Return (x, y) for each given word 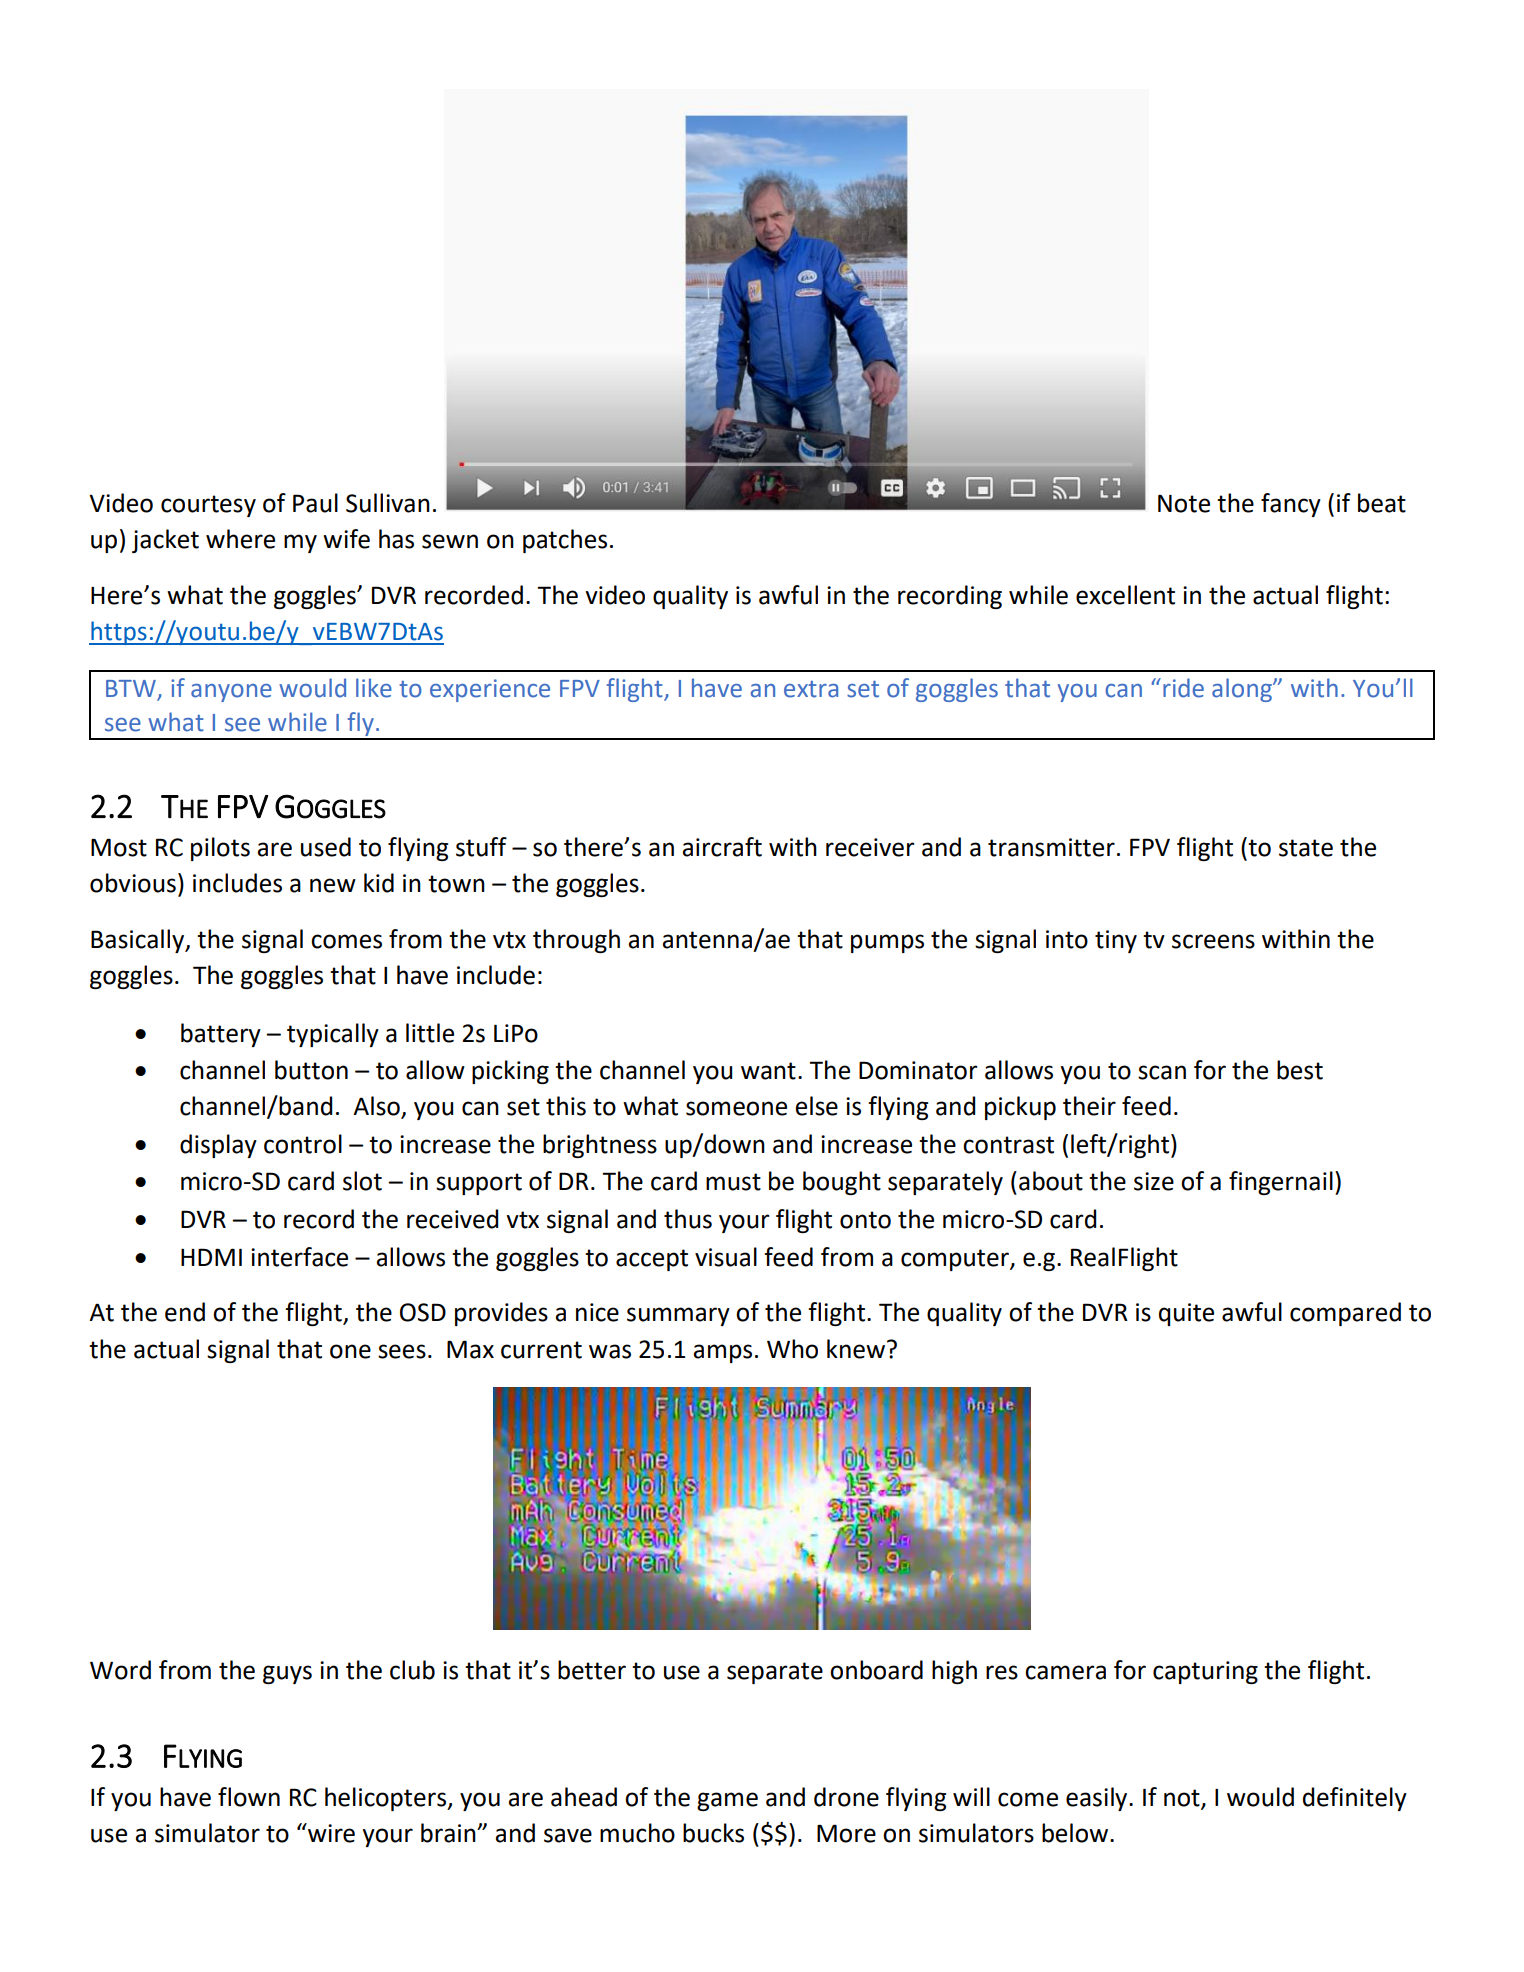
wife (346, 539)
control (303, 1144)
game (727, 1801)
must (733, 1182)
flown (249, 1797)
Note (1184, 503)
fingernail (1281, 1183)
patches (565, 541)
